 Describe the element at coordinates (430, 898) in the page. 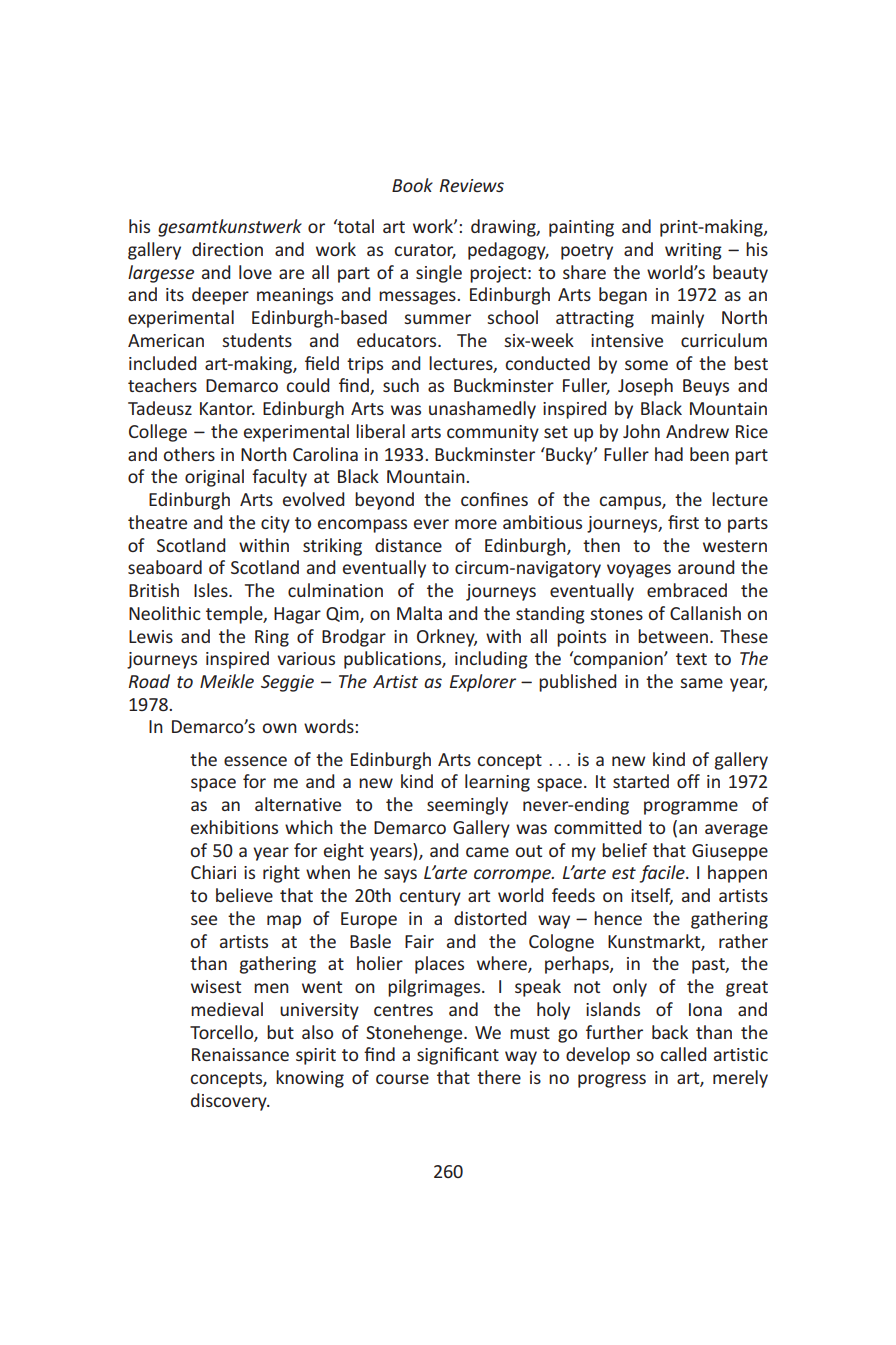

I see `century` at that location.
